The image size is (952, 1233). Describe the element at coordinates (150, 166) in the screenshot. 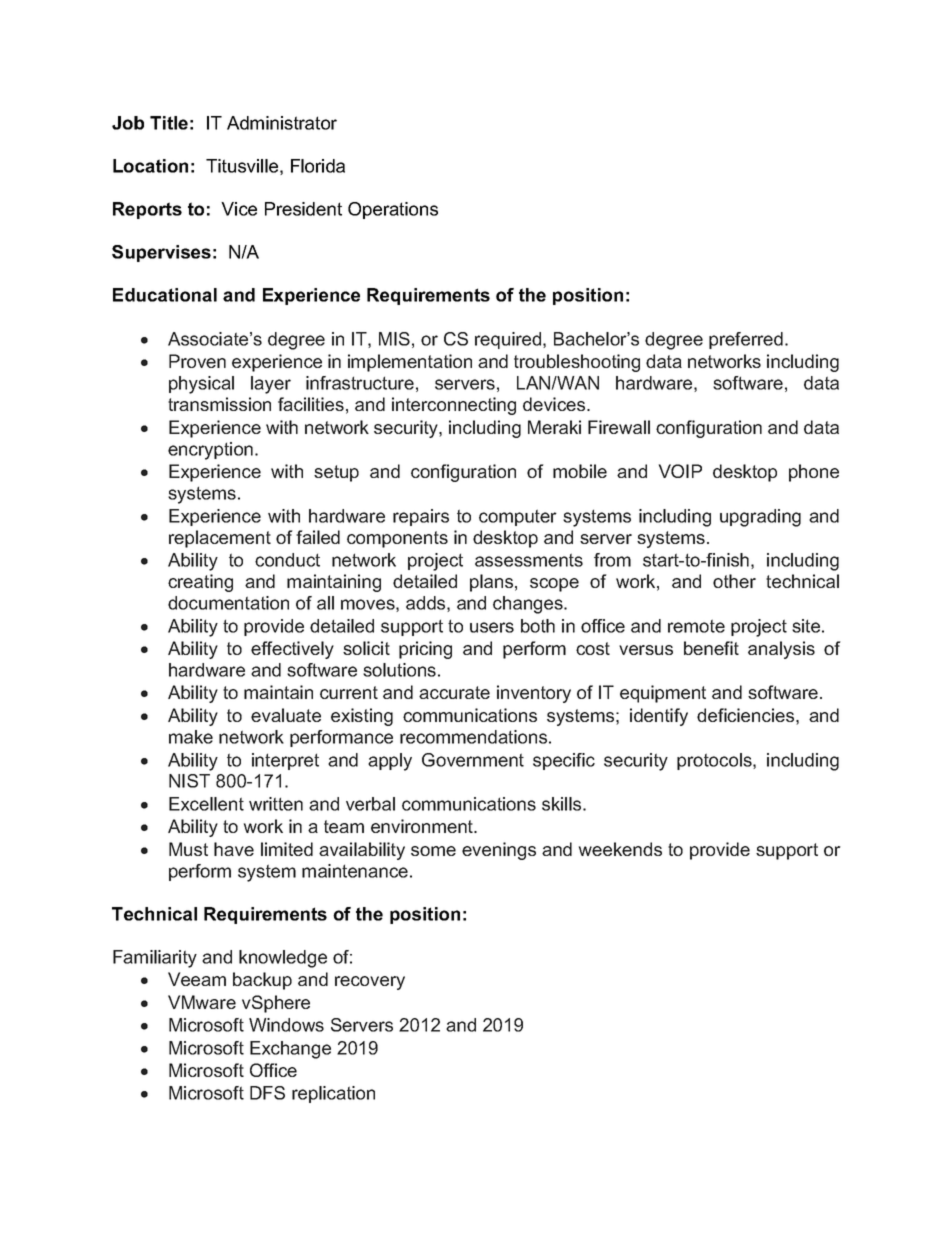

I see `Location` at that location.
